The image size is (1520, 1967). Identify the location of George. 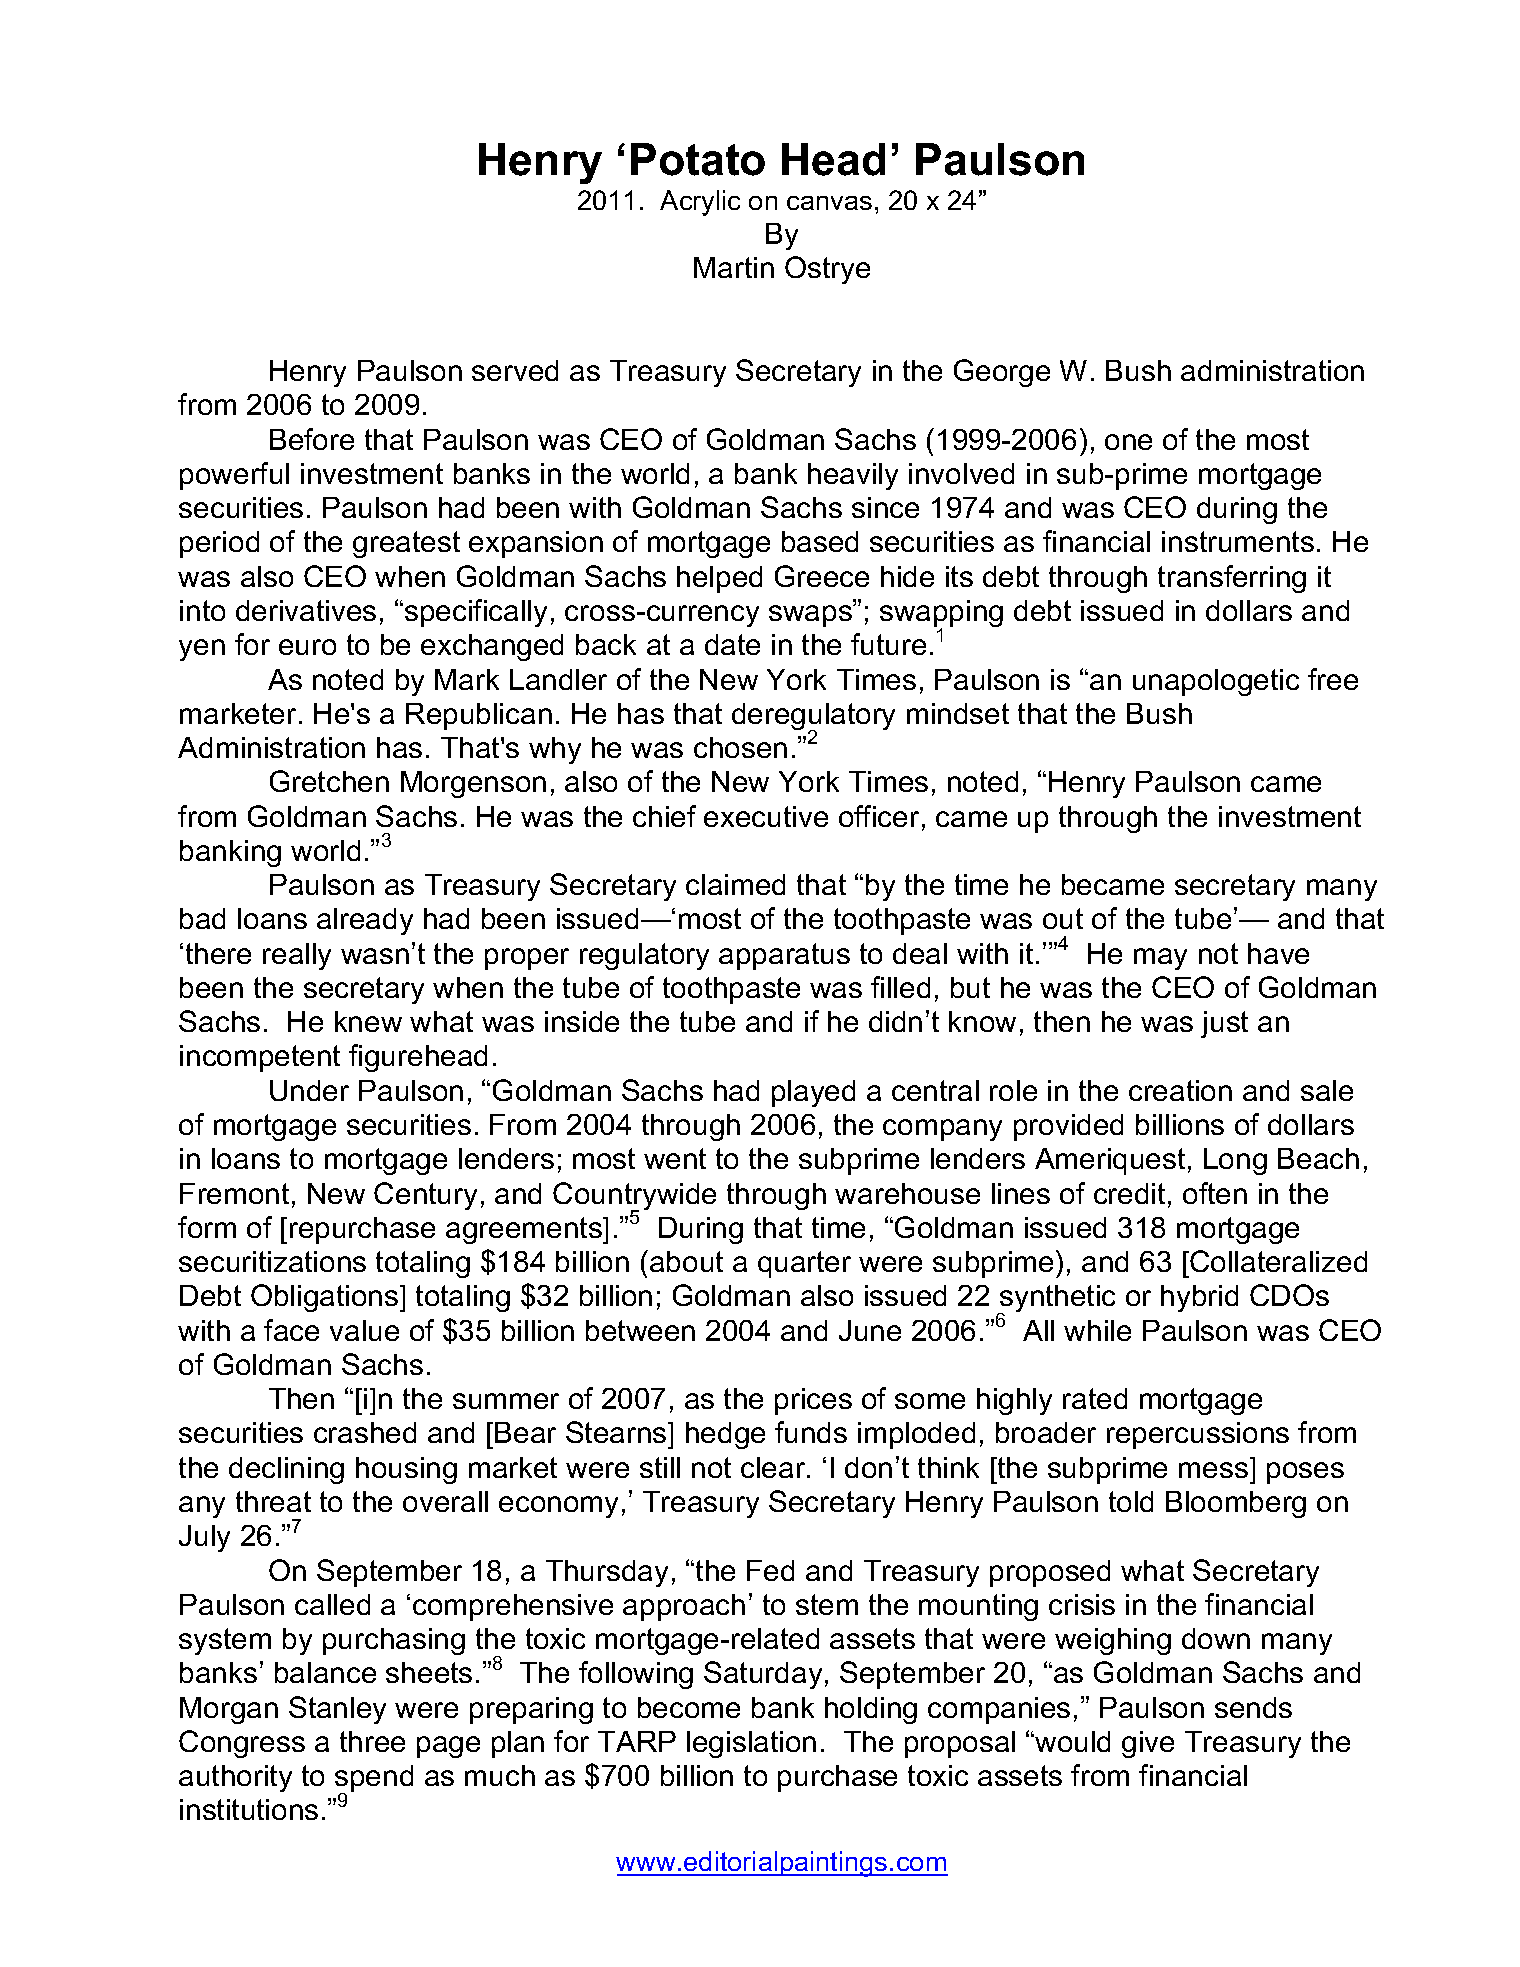
(1002, 373).
